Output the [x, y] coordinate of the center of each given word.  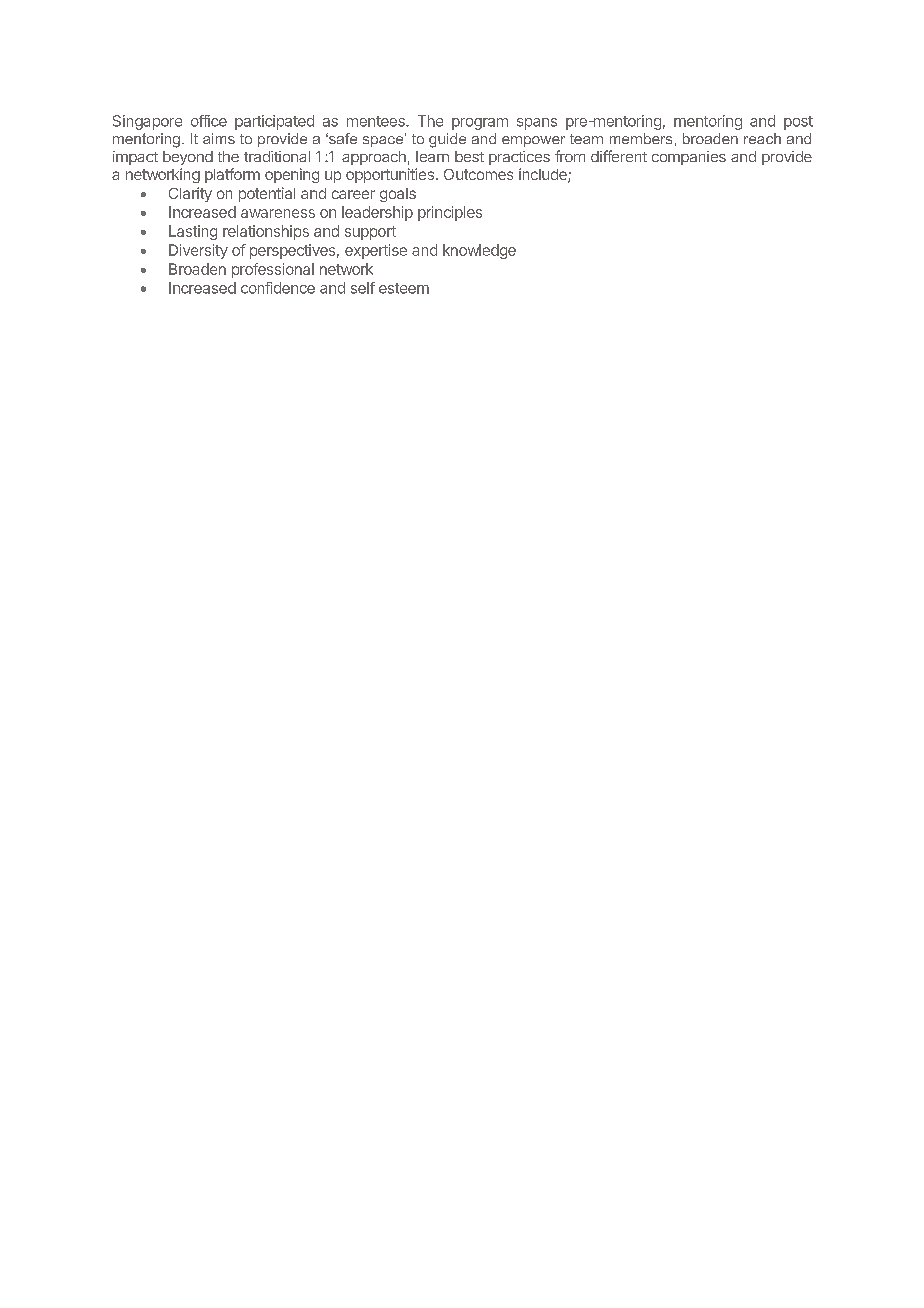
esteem [404, 288]
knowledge [479, 251]
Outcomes [478, 174]
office [209, 121]
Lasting [193, 232]
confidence [278, 288]
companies [689, 158]
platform [232, 175]
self [363, 288]
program [480, 124]
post [798, 123]
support [370, 233]
